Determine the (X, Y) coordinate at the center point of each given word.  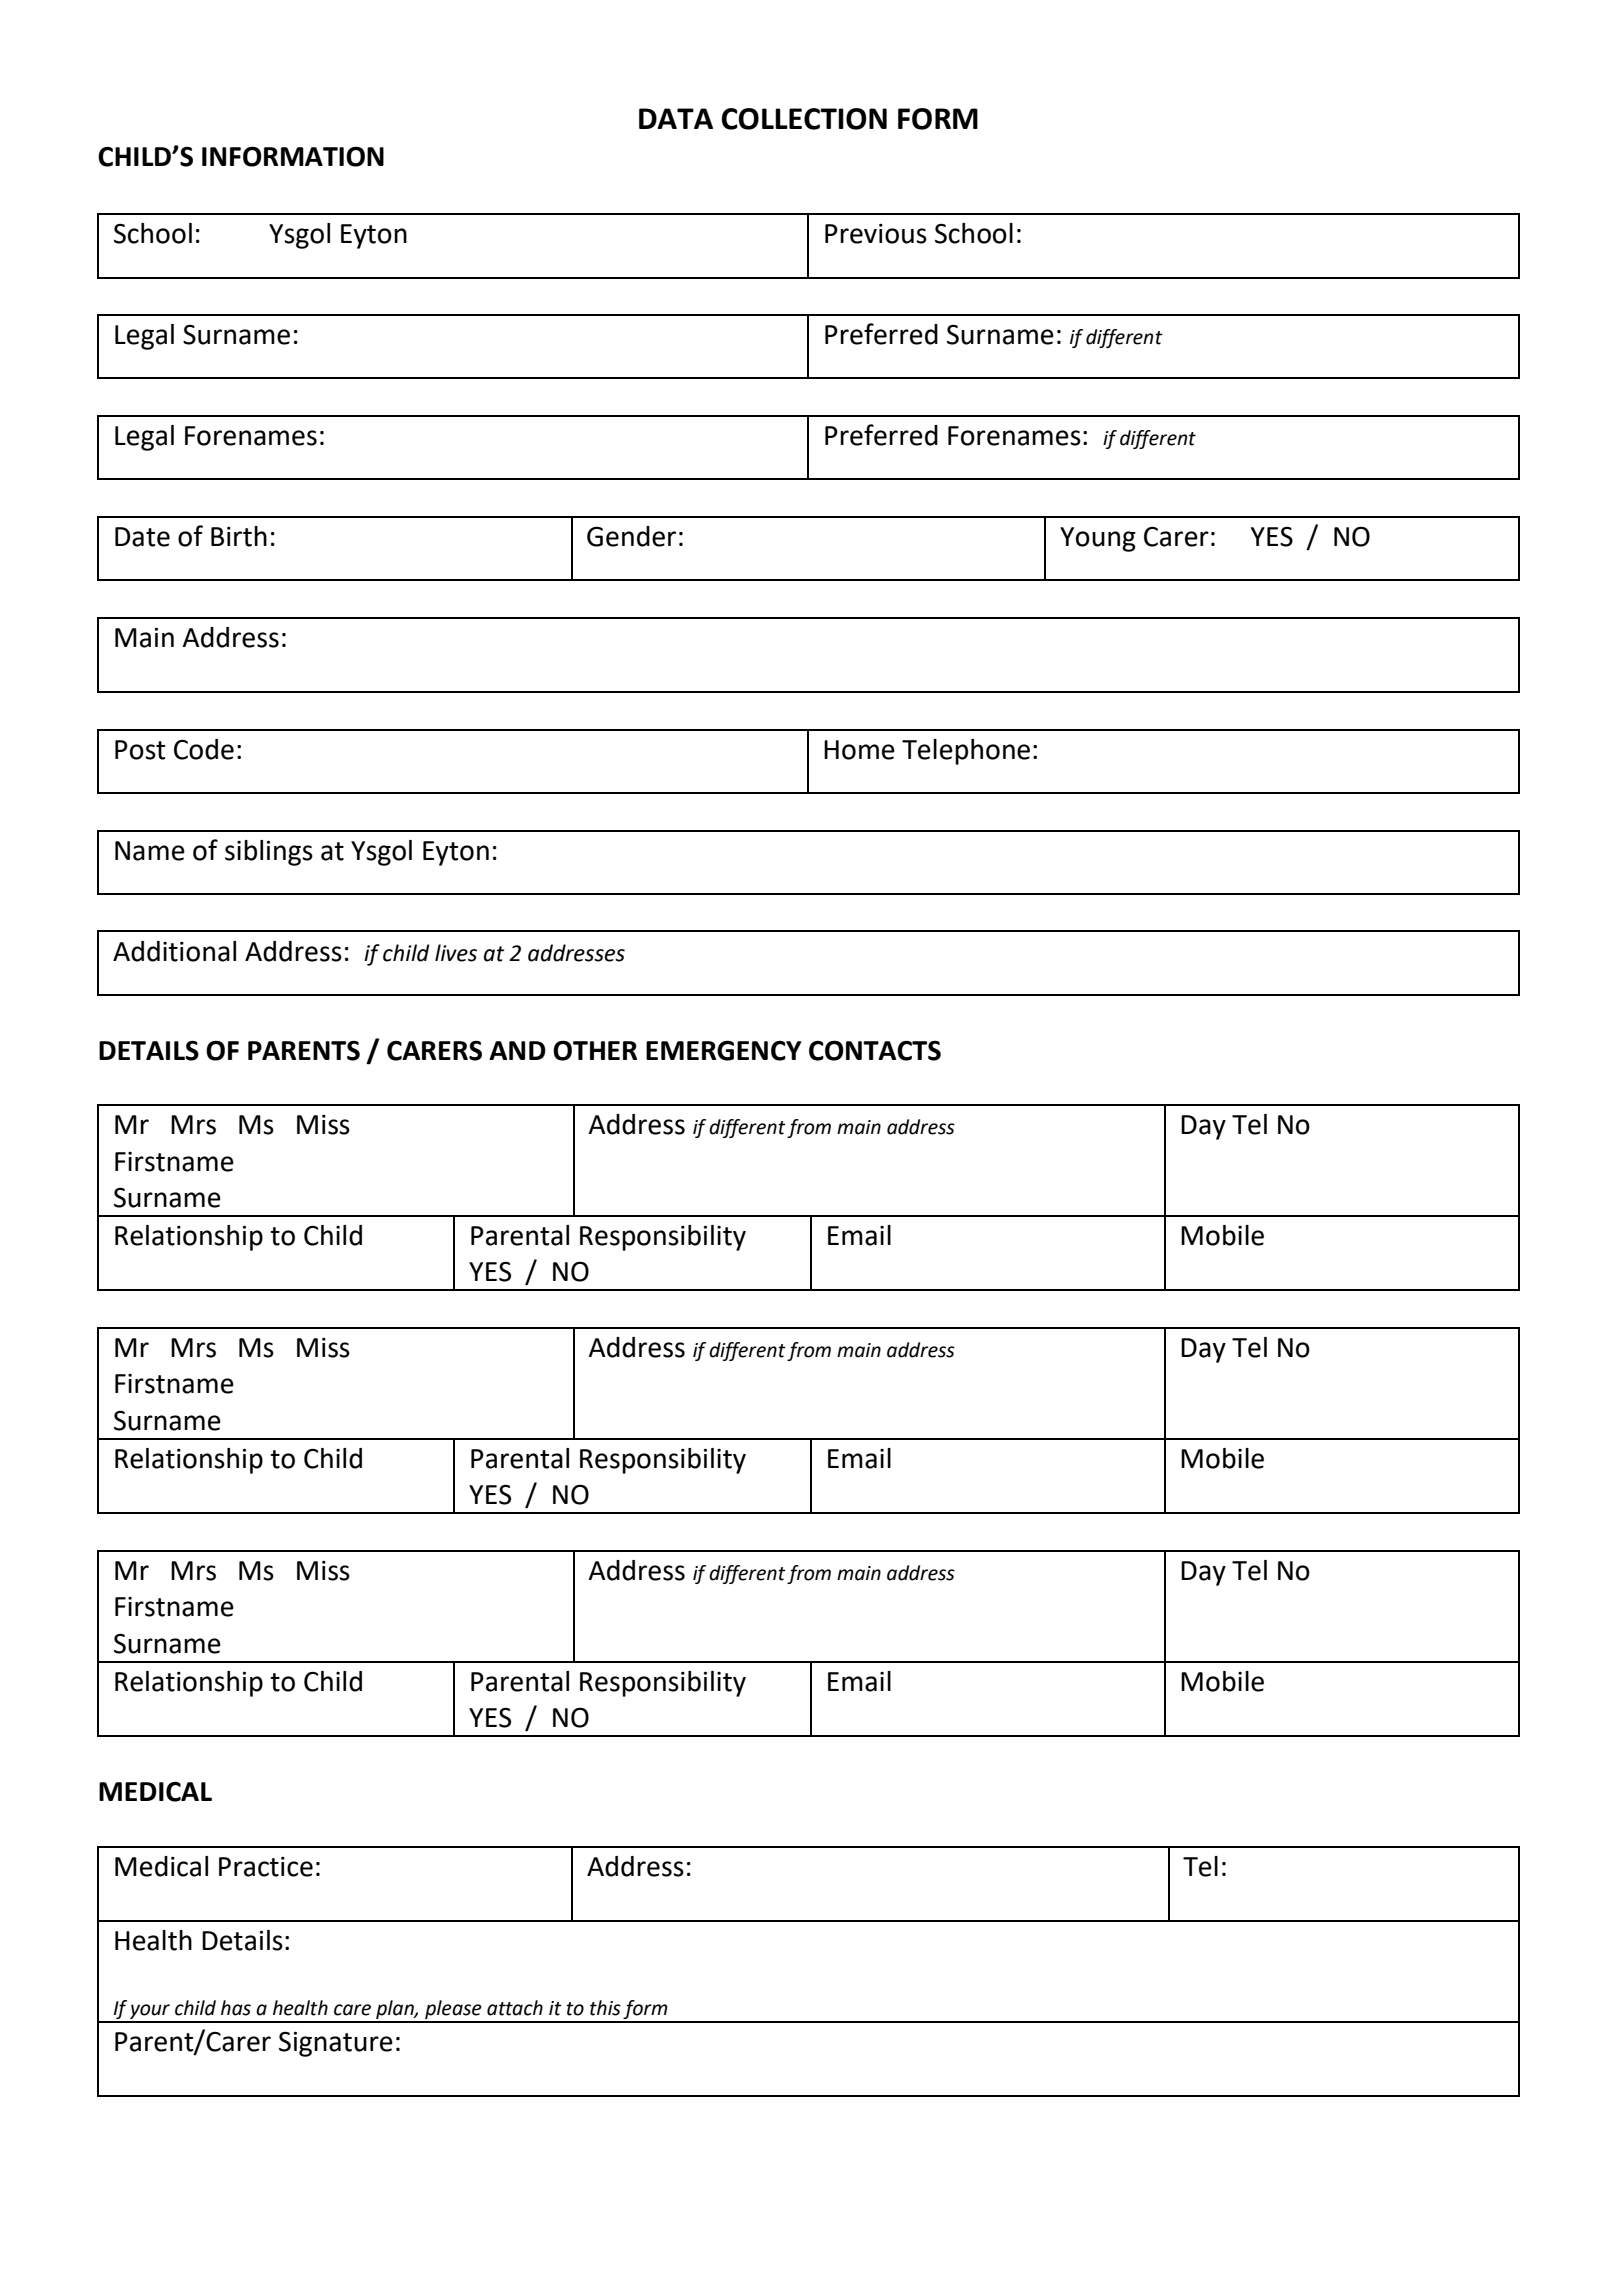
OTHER (595, 1050)
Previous (876, 234)
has (236, 2008)
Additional (174, 951)
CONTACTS (875, 1050)
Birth (239, 536)
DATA (676, 118)
